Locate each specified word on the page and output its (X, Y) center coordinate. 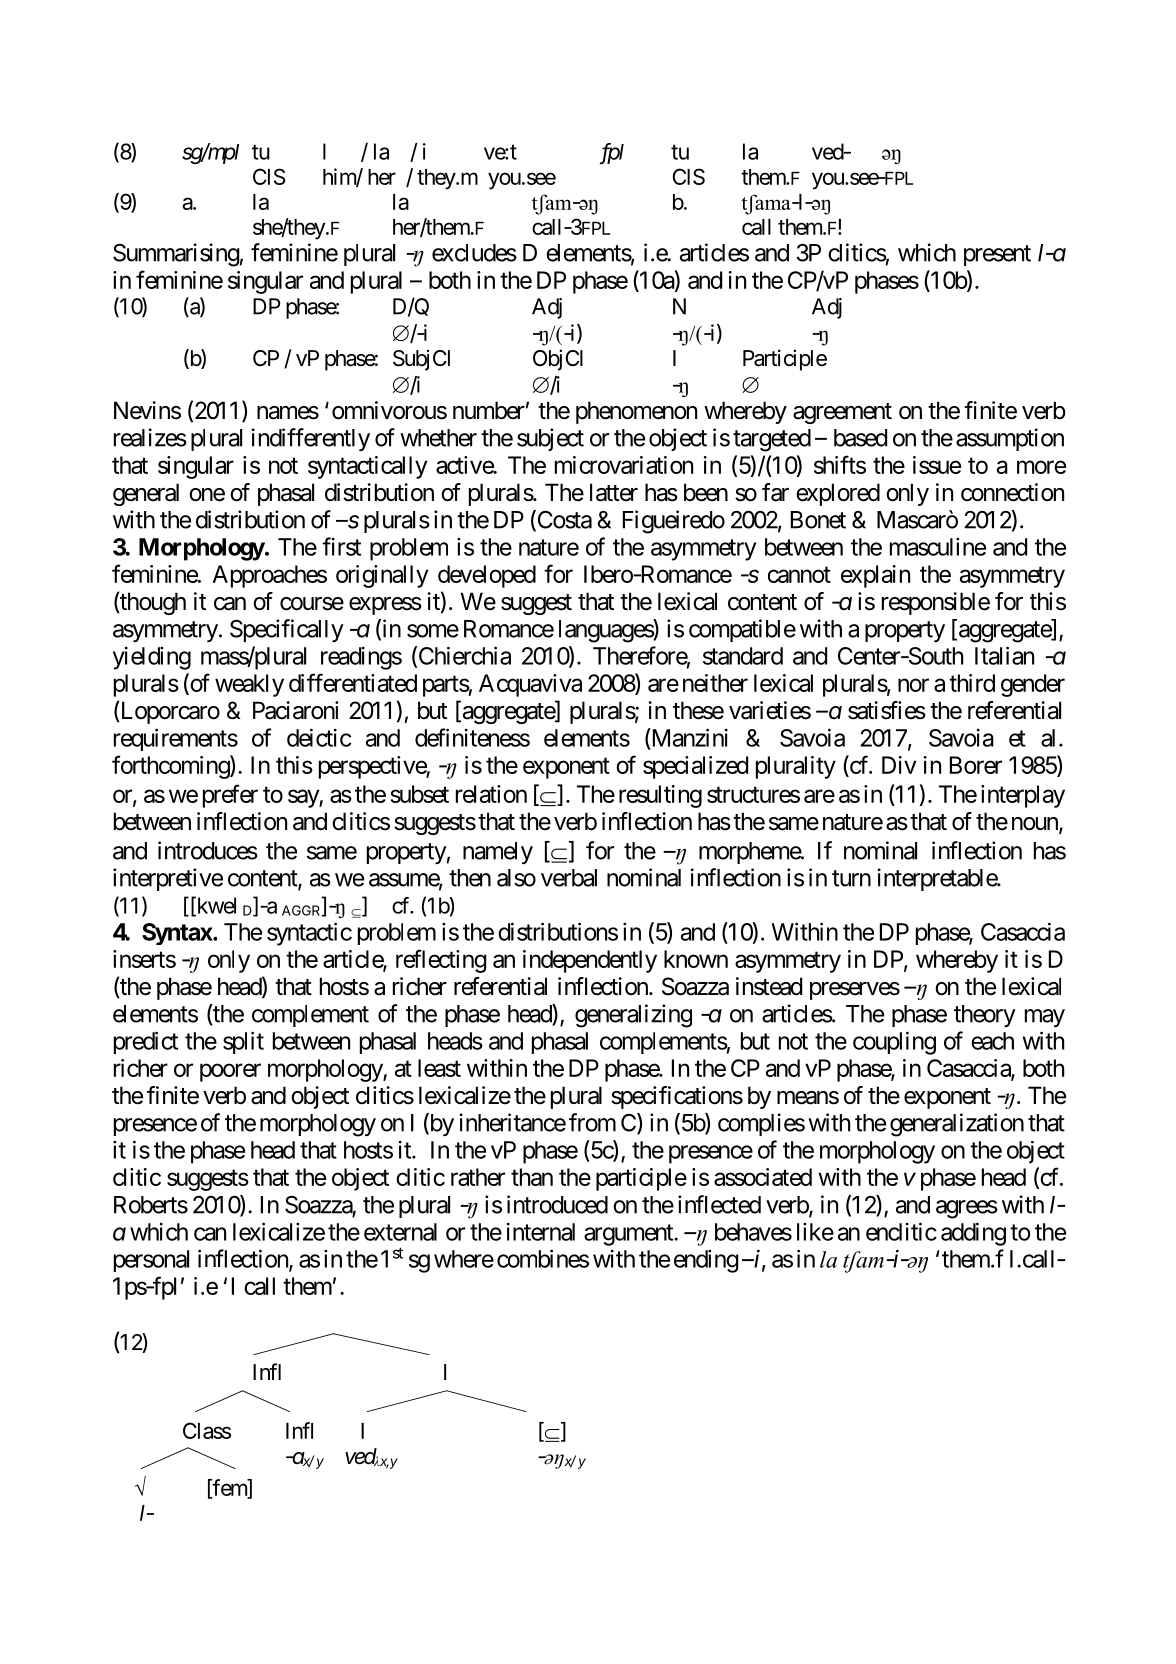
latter (614, 492)
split (243, 1042)
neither (715, 683)
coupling (894, 1043)
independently (590, 961)
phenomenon (636, 412)
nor (913, 685)
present (997, 255)
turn (851, 878)
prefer (230, 796)
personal (151, 1261)
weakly (249, 685)
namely (498, 853)
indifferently (311, 439)
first (341, 546)
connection (1012, 492)
